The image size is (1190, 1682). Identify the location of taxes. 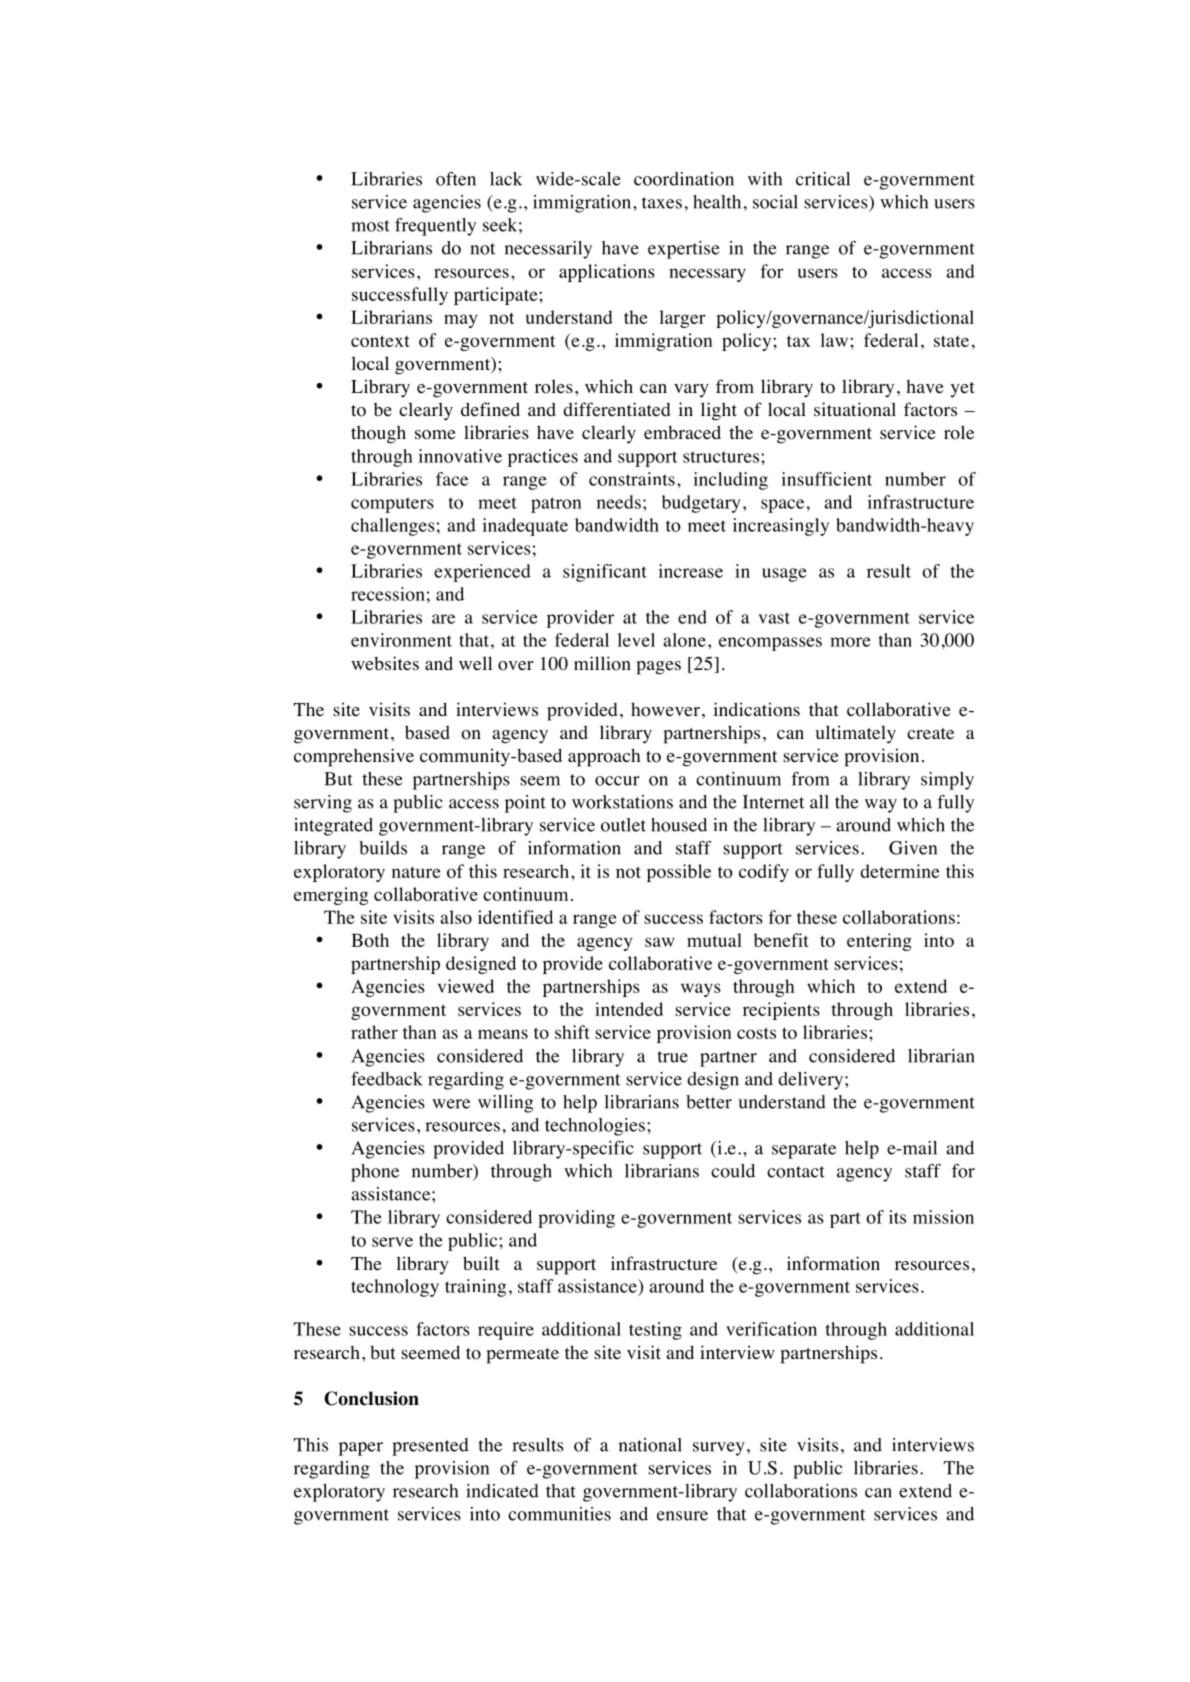
(662, 203).
